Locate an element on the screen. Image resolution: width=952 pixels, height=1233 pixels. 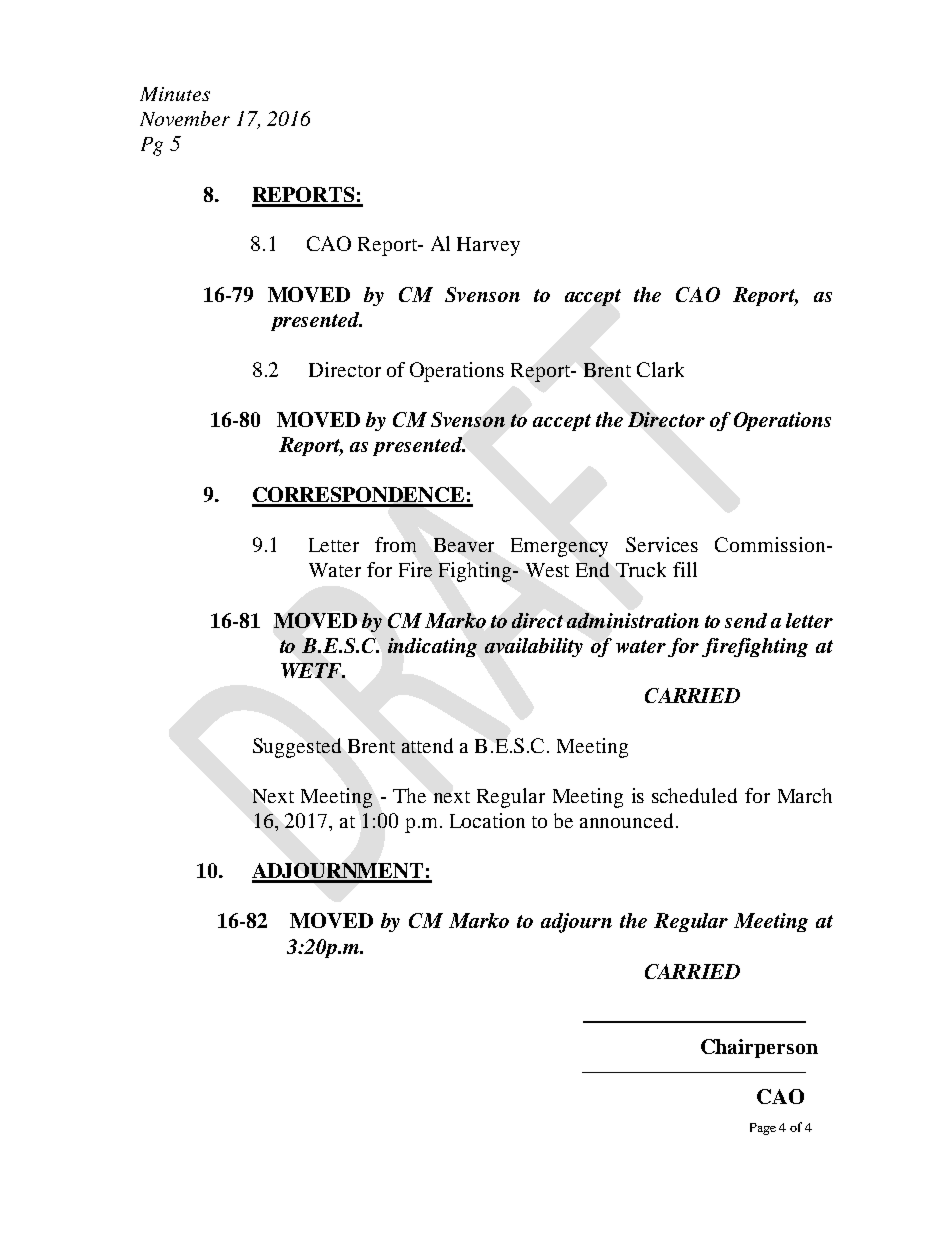
Chairperson is located at coordinates (759, 1048).
